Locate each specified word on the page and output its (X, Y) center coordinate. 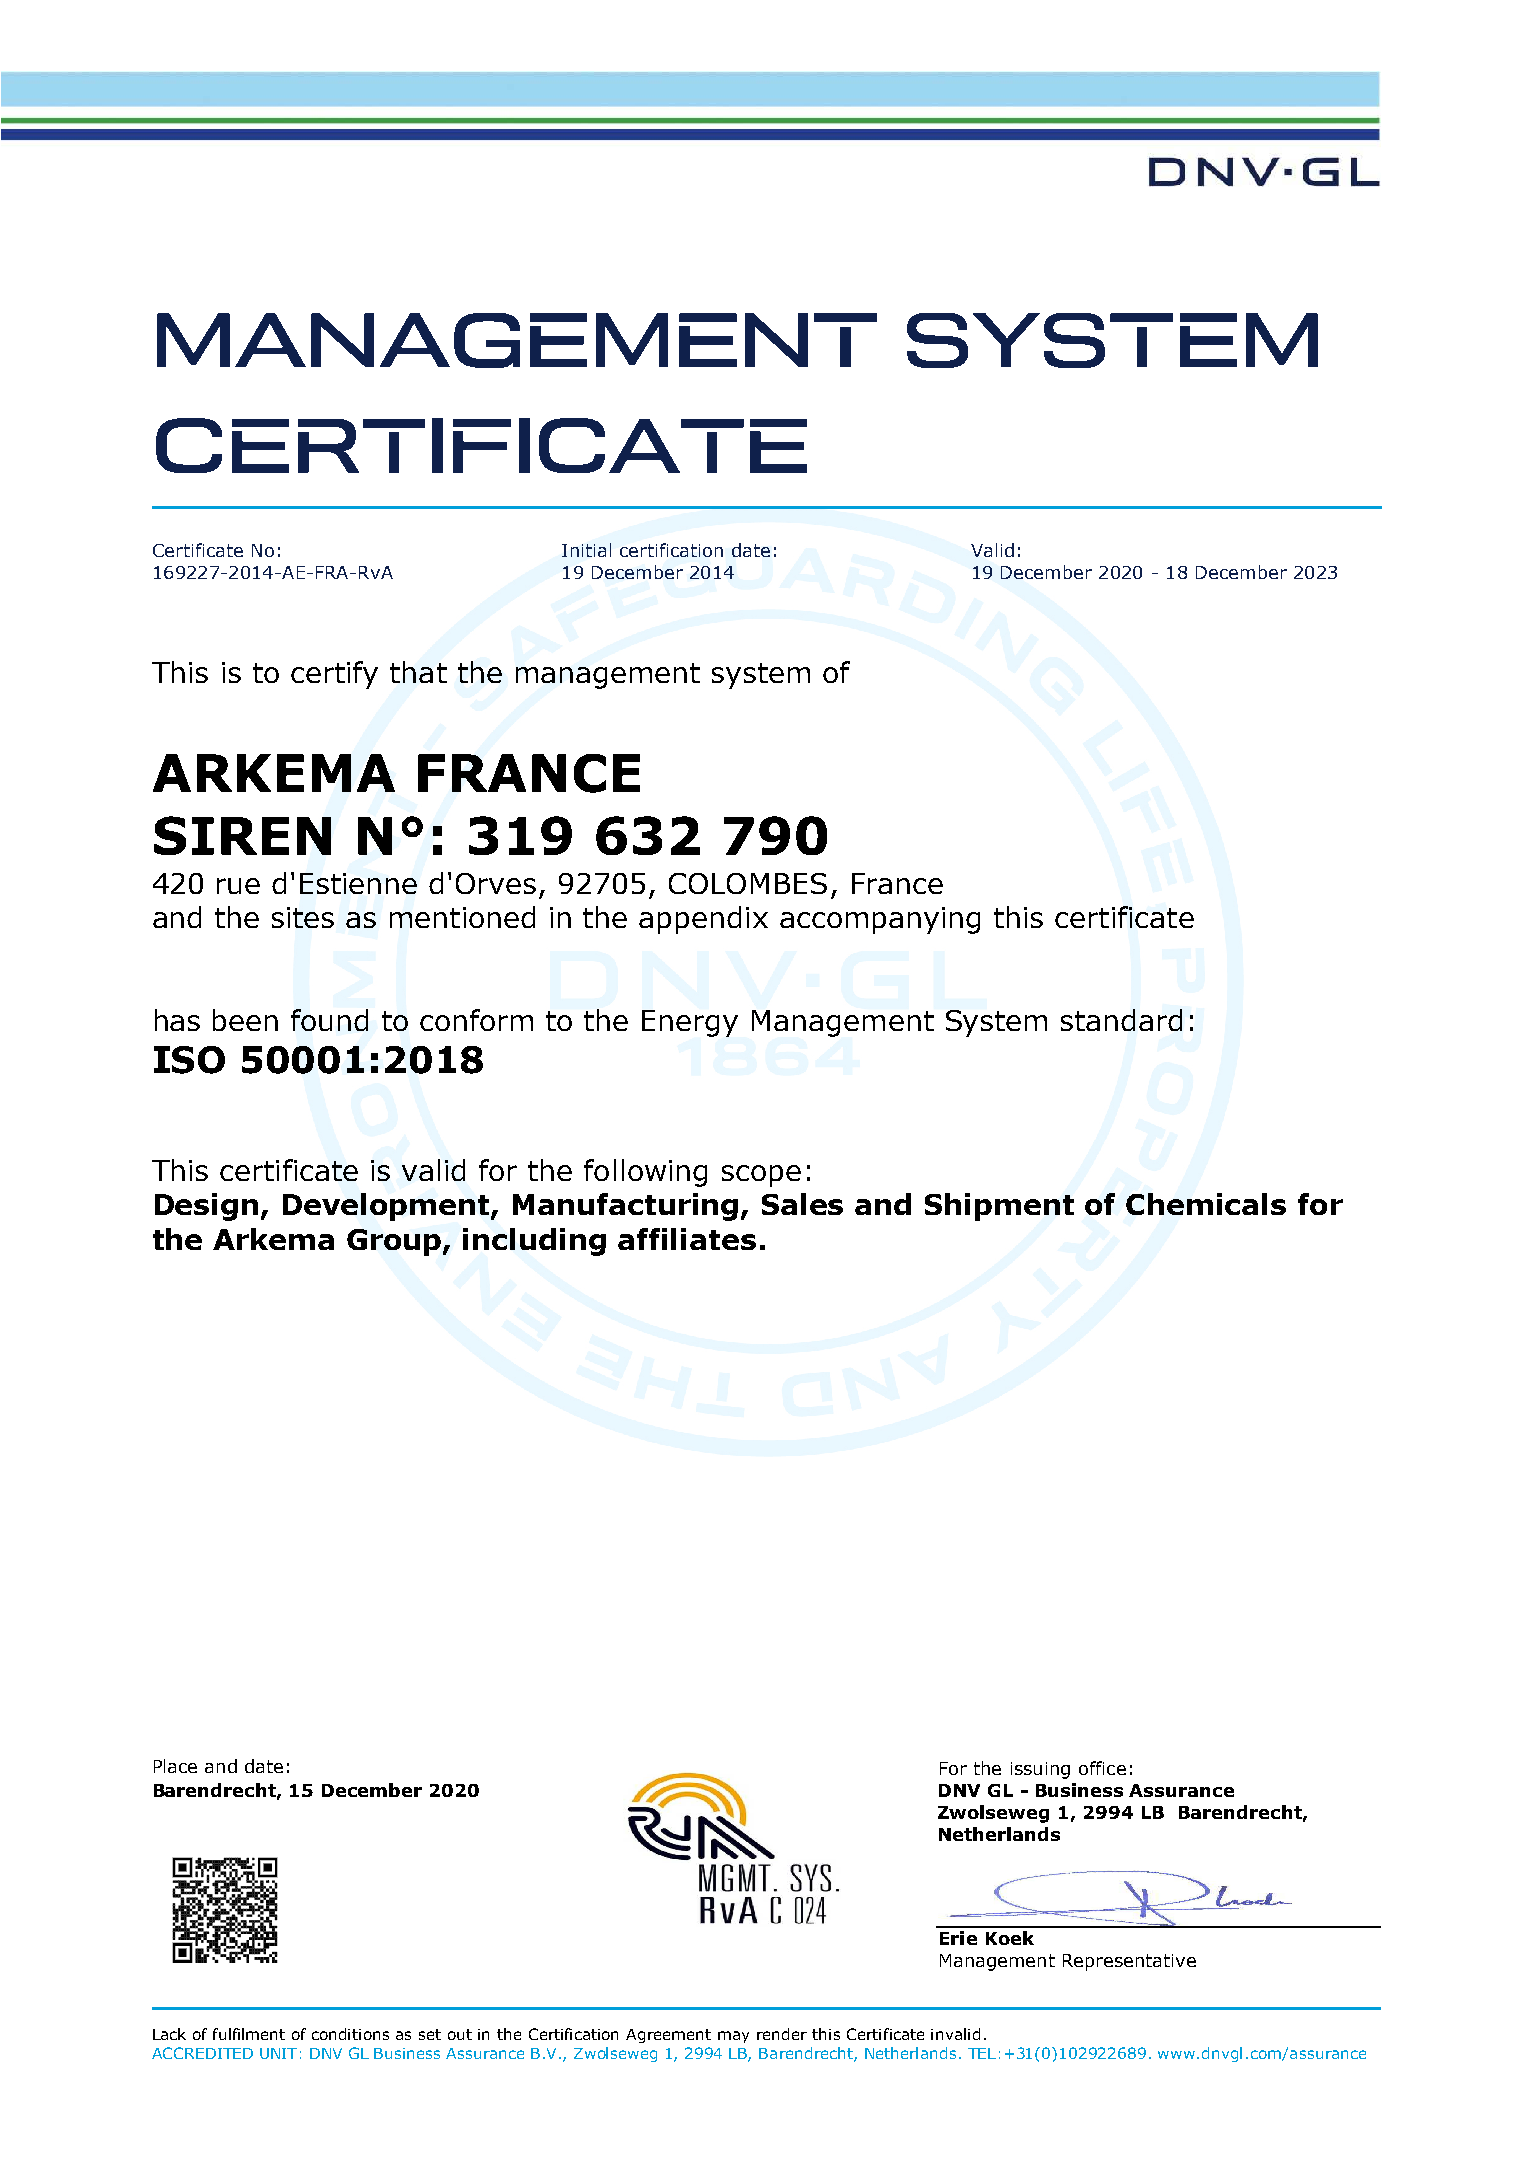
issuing (1040, 1770)
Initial (586, 550)
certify (334, 675)
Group (395, 1242)
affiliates (687, 1239)
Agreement (668, 2036)
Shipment (999, 1207)
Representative (1129, 1962)
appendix (703, 920)
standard (1121, 1020)
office (1102, 1768)
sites (303, 917)
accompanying (880, 920)
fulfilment (249, 2034)
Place (175, 1766)
